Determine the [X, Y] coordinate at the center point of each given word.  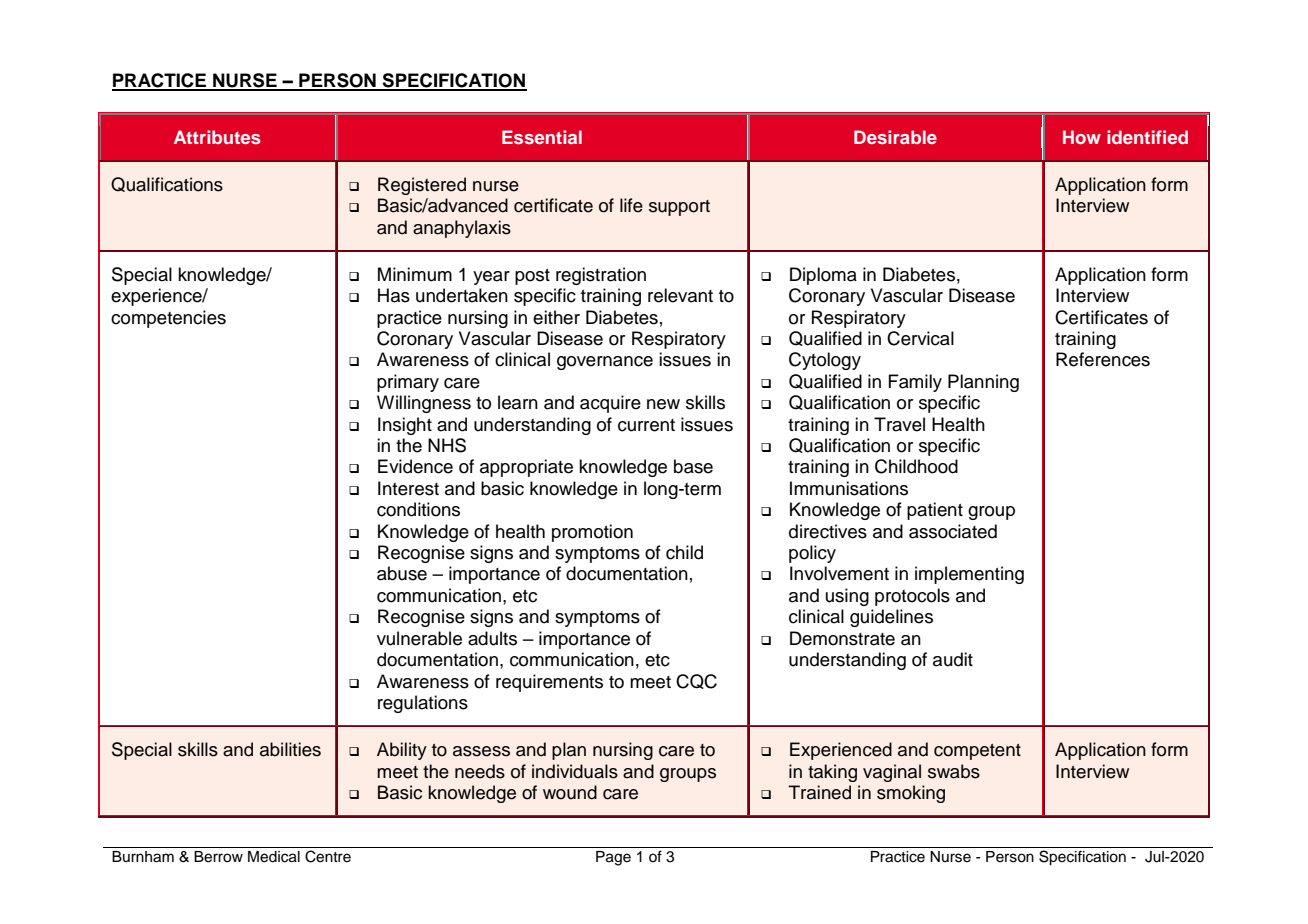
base [693, 466]
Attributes [217, 137]
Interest [408, 488]
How [1082, 137]
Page [613, 858]
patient [935, 511]
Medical [274, 857]
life [631, 205]
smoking [911, 794]
